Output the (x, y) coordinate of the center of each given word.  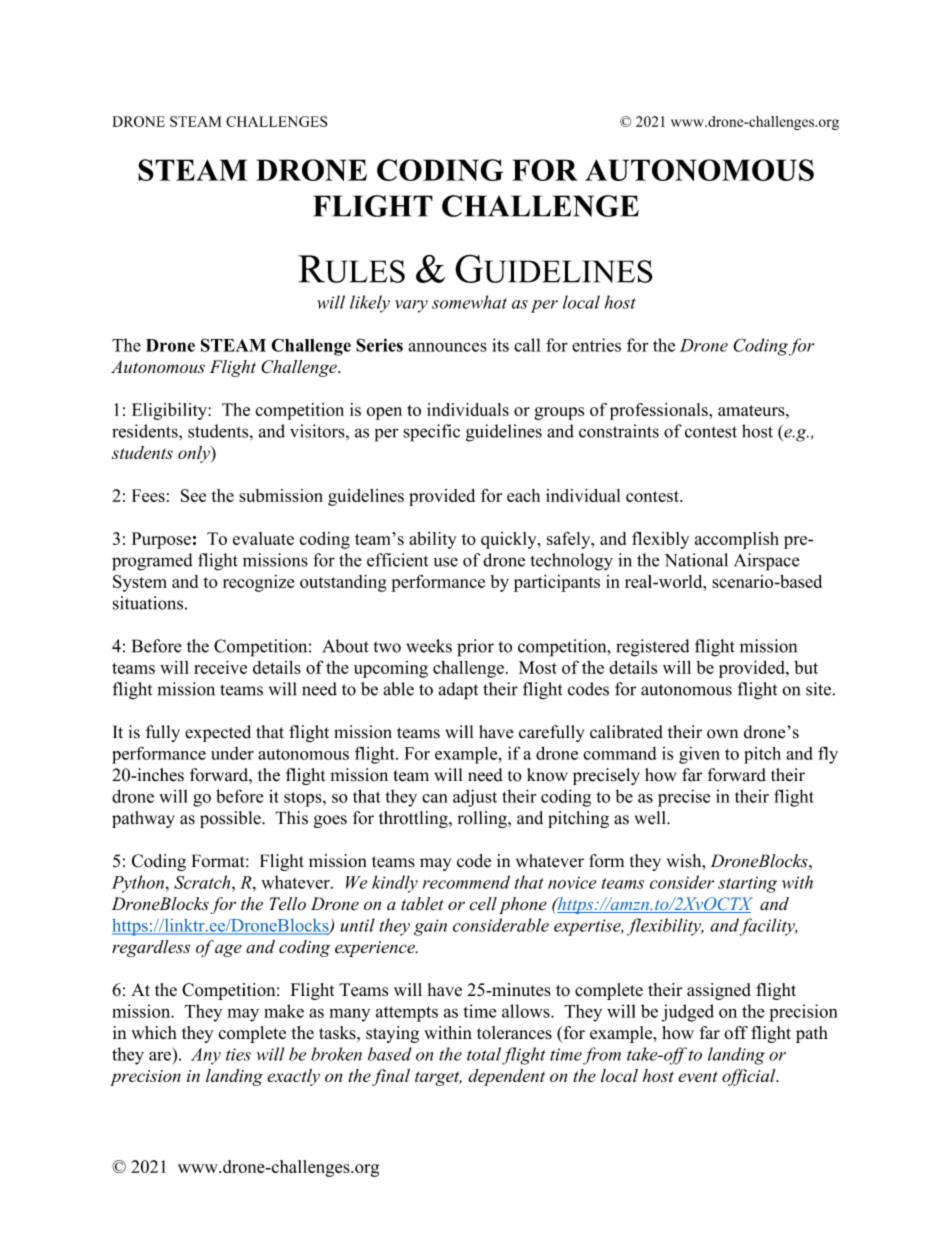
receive (220, 667)
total (484, 1054)
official (750, 1077)
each (523, 495)
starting (747, 885)
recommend (466, 882)
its (500, 345)
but (806, 667)
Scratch (203, 882)
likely (370, 304)
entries (596, 345)
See (193, 495)
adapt (458, 691)
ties (238, 1054)
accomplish (737, 540)
